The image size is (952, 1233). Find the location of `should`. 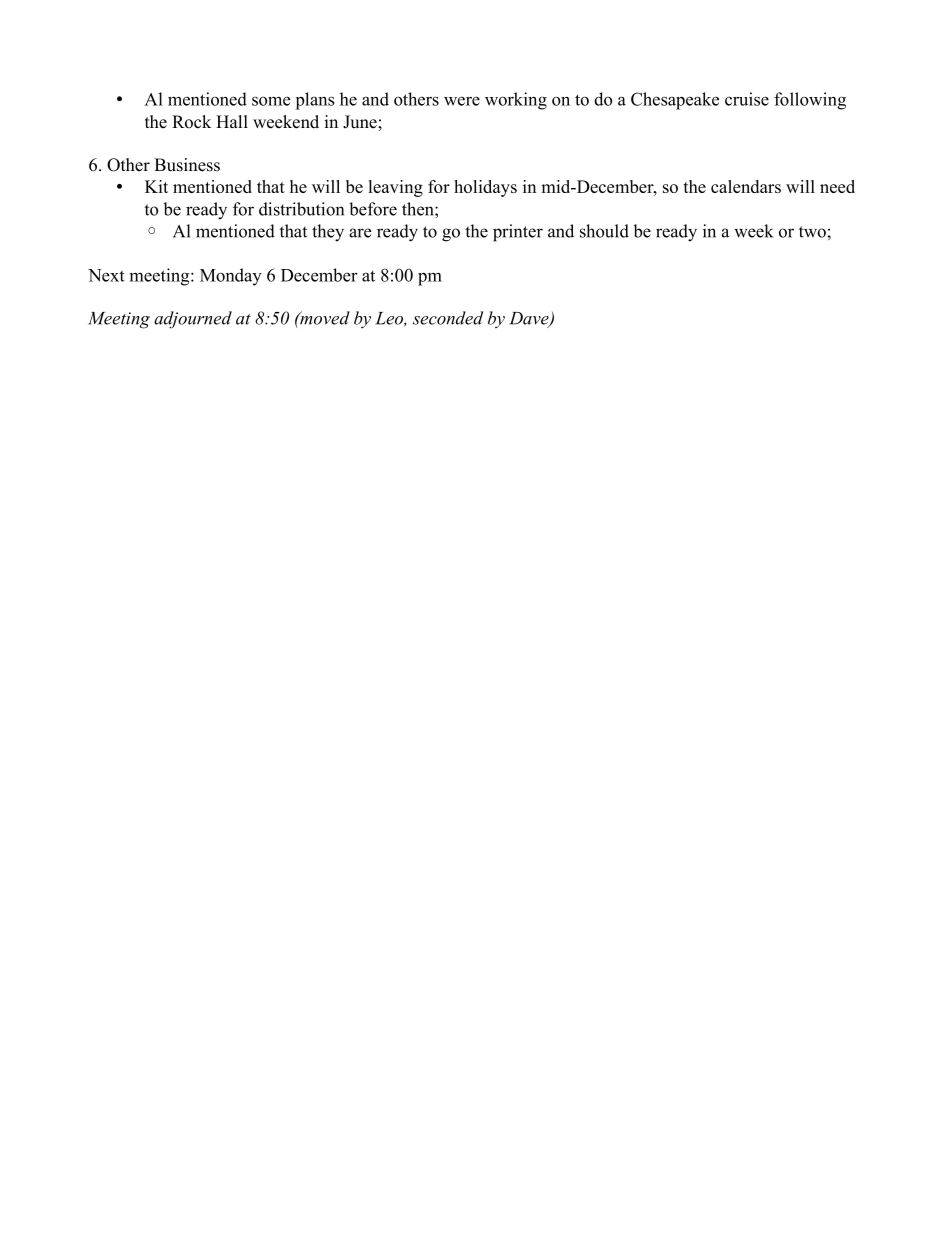

should is located at coordinates (604, 231).
